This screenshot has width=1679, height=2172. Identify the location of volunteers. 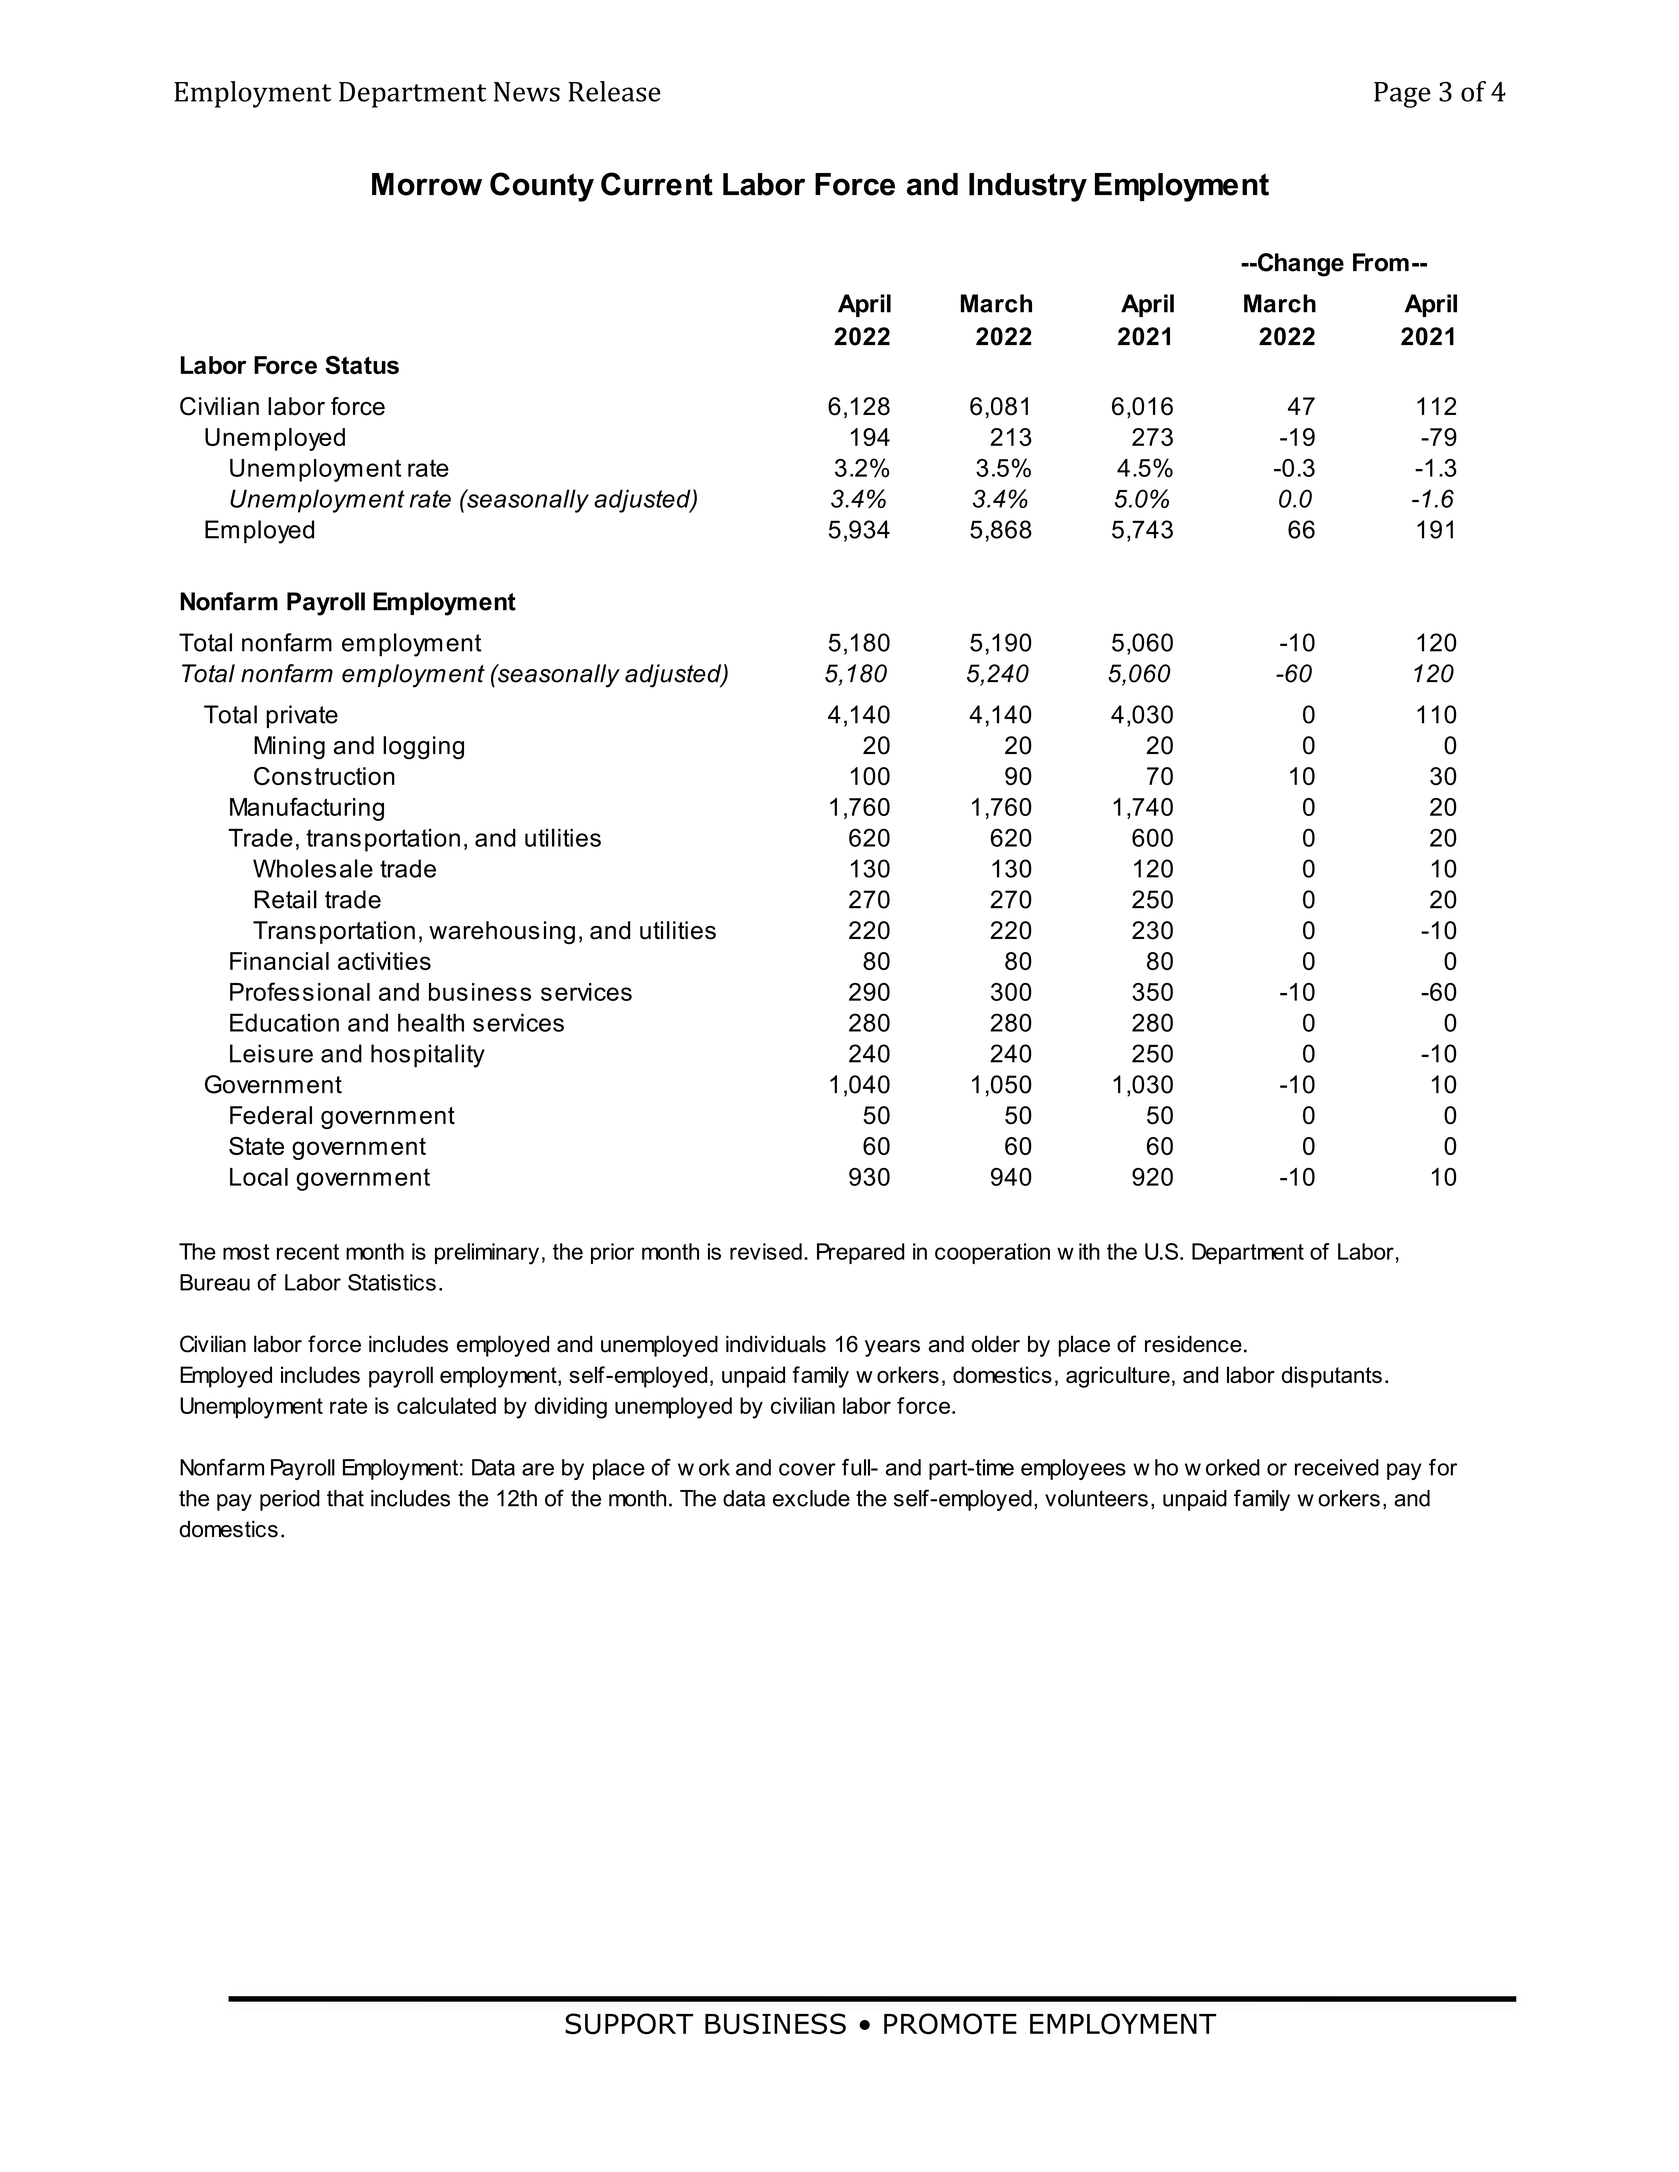
(1096, 1498).
